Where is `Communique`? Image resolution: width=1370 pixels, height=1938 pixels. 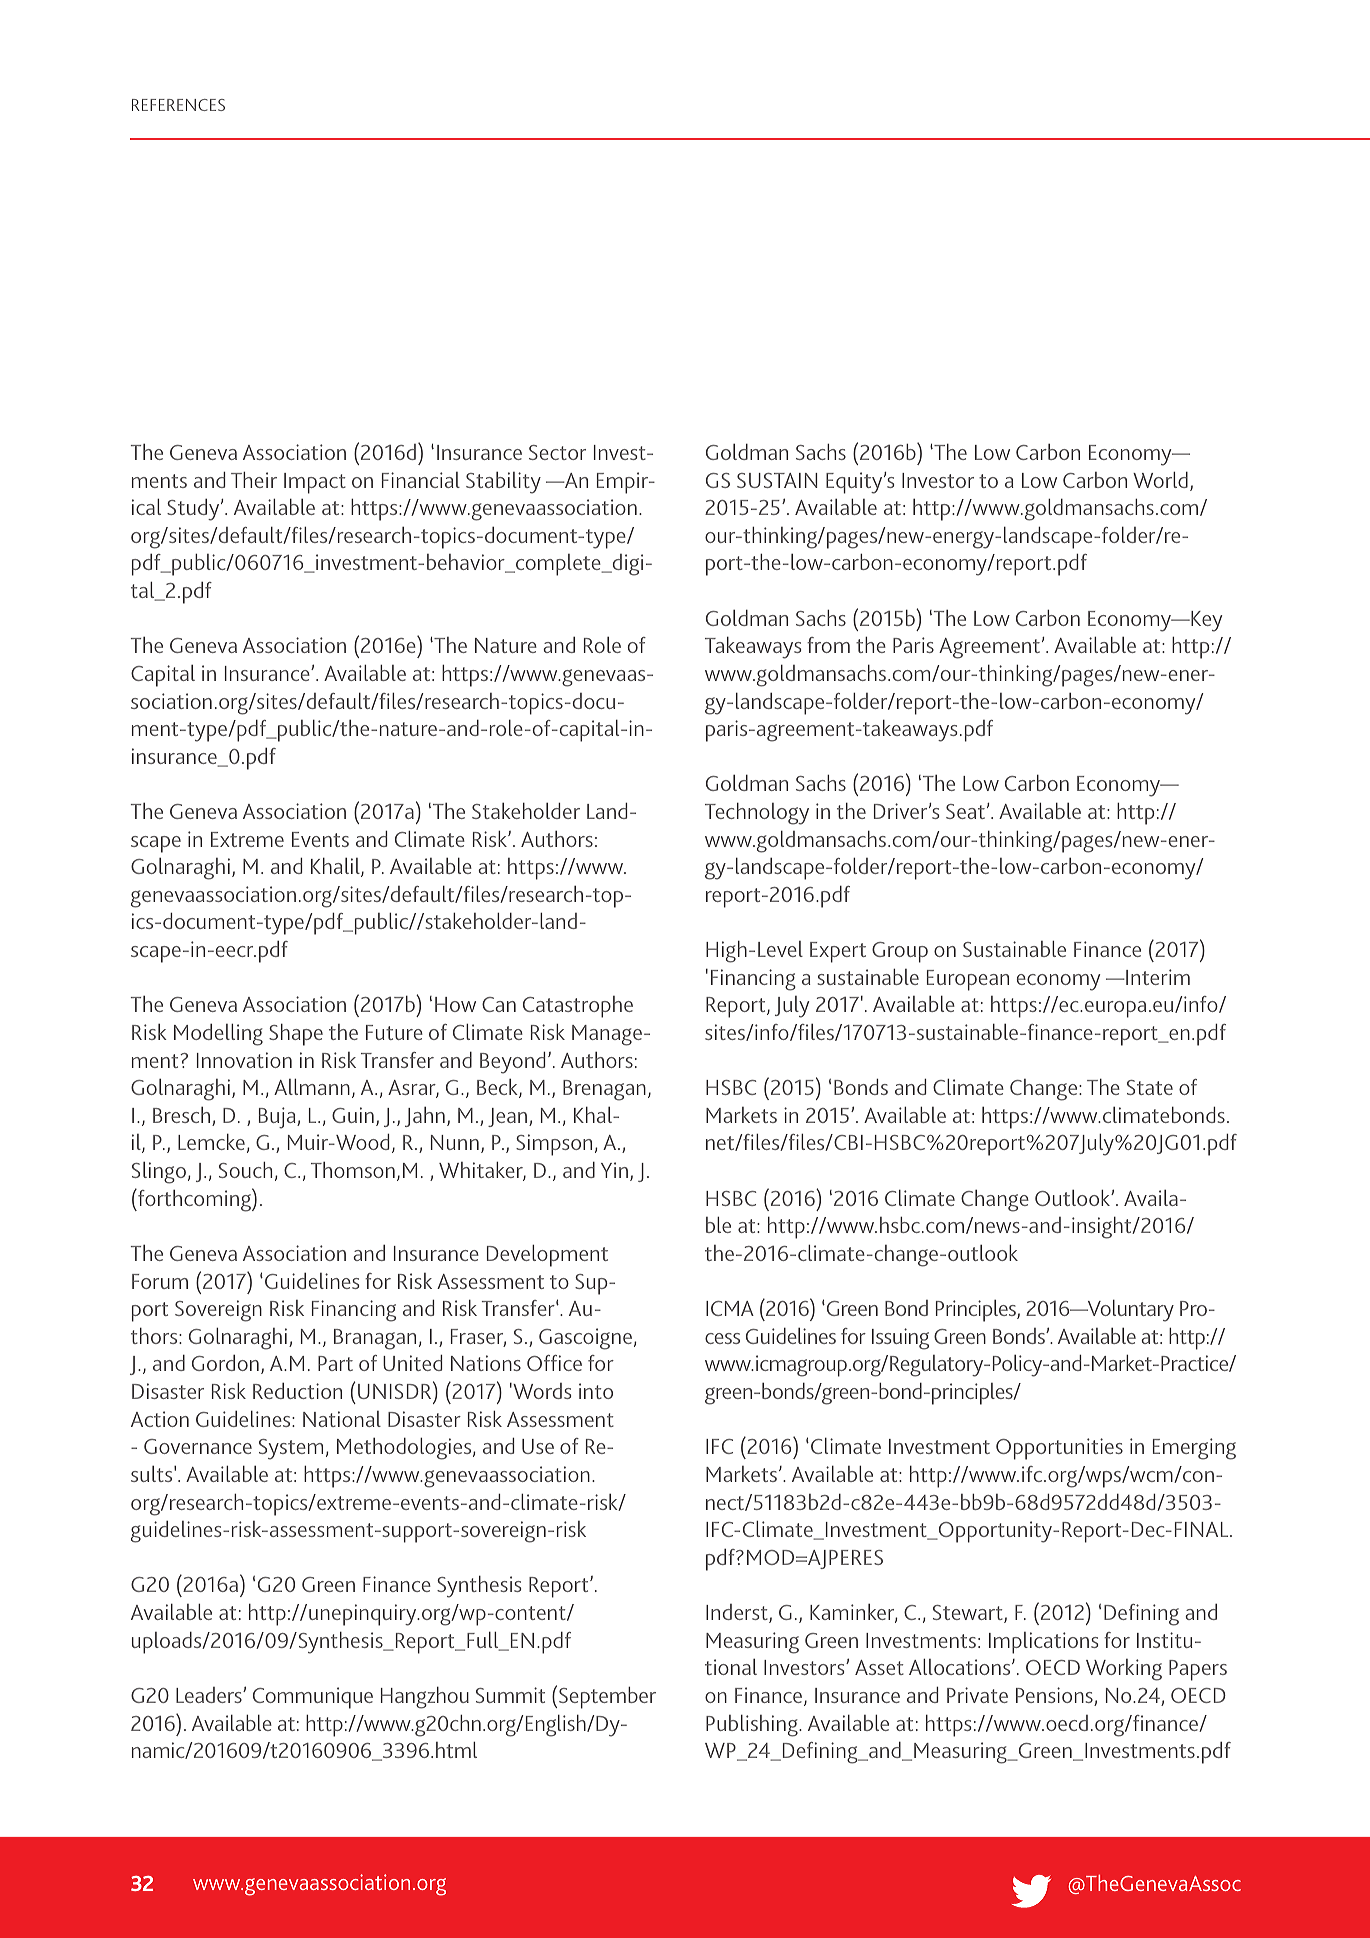
Communique is located at coordinates (313, 1698).
